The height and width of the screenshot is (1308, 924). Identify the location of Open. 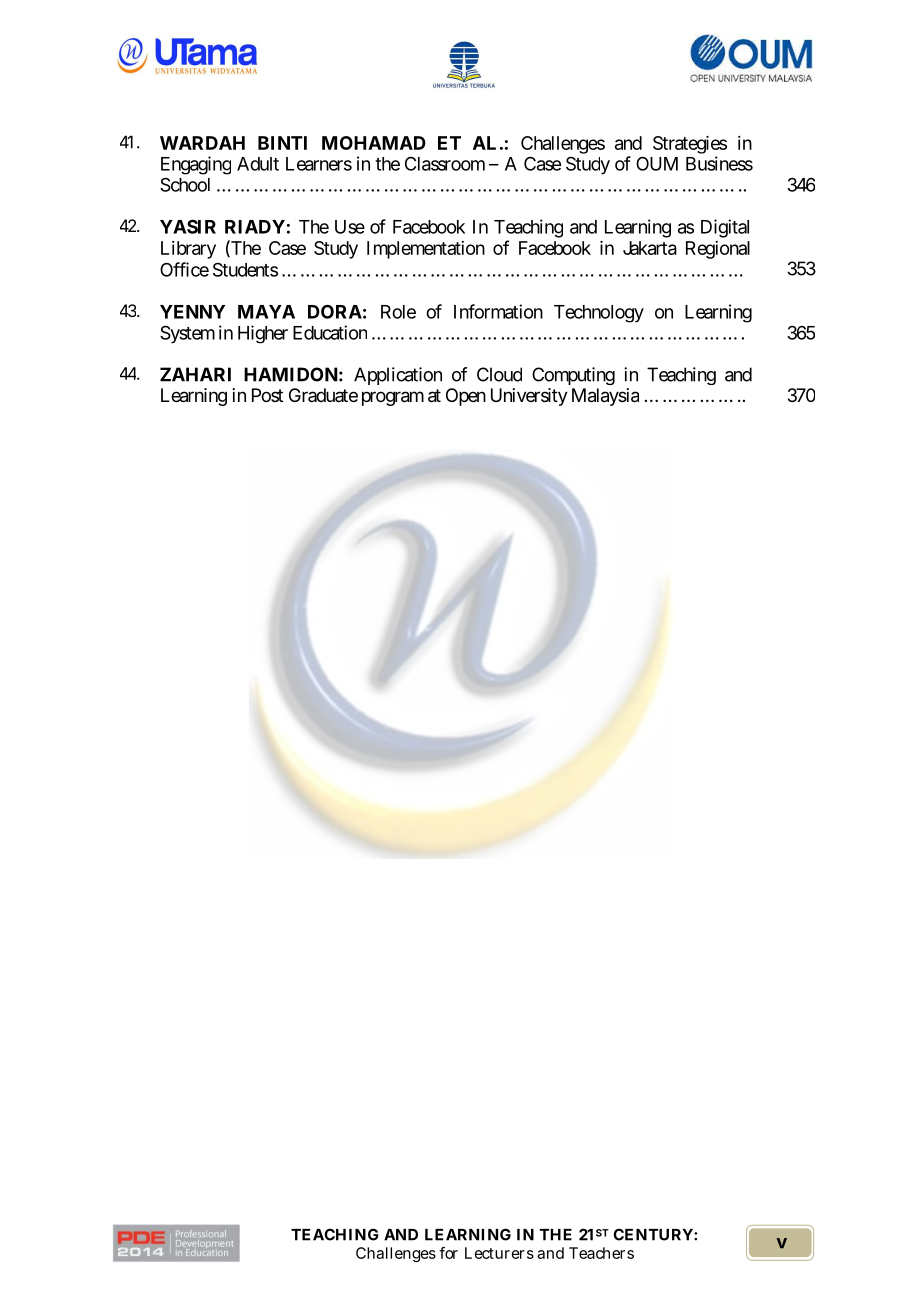
(466, 397).
